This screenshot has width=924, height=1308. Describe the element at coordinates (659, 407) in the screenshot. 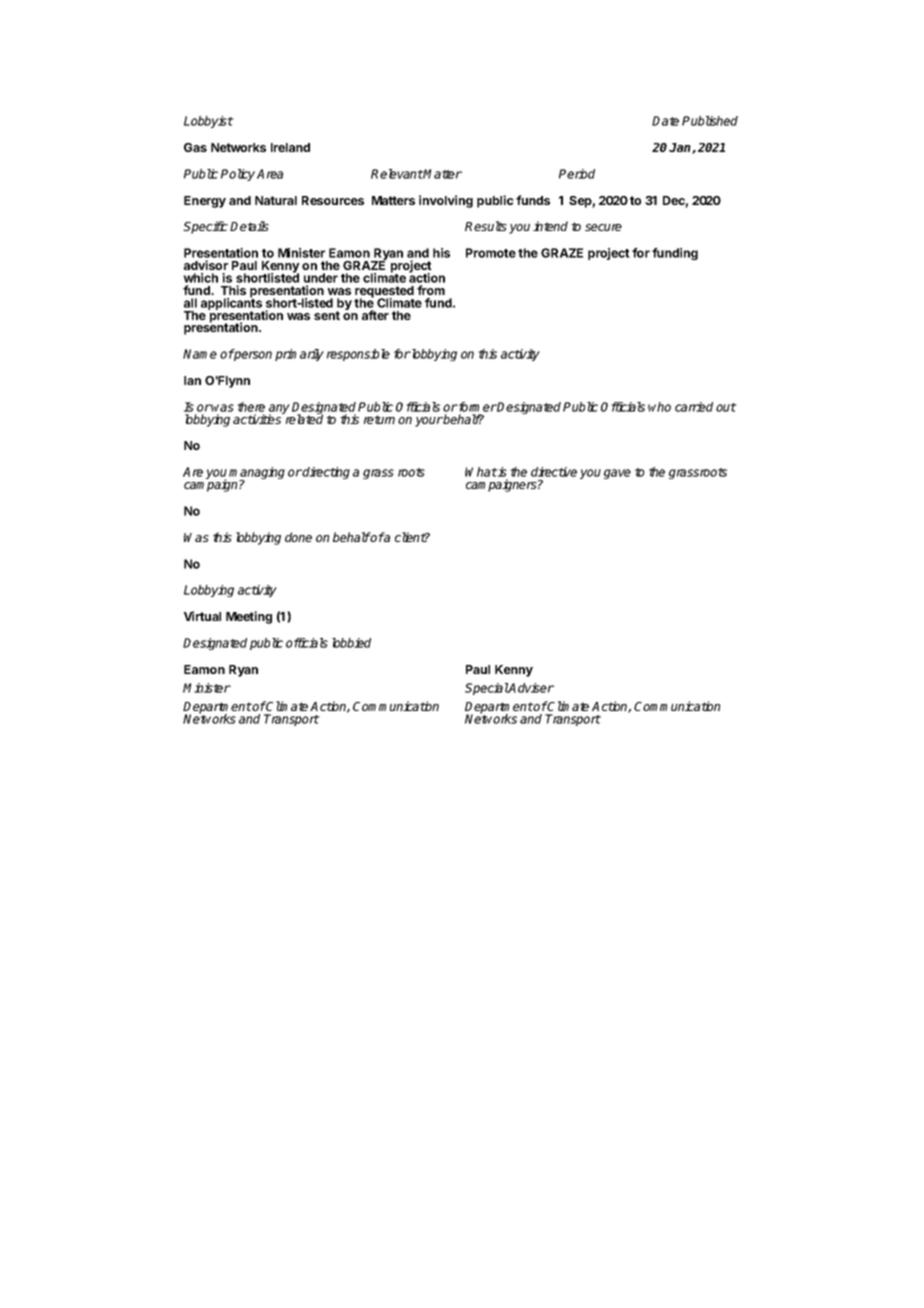

I see `who` at that location.
